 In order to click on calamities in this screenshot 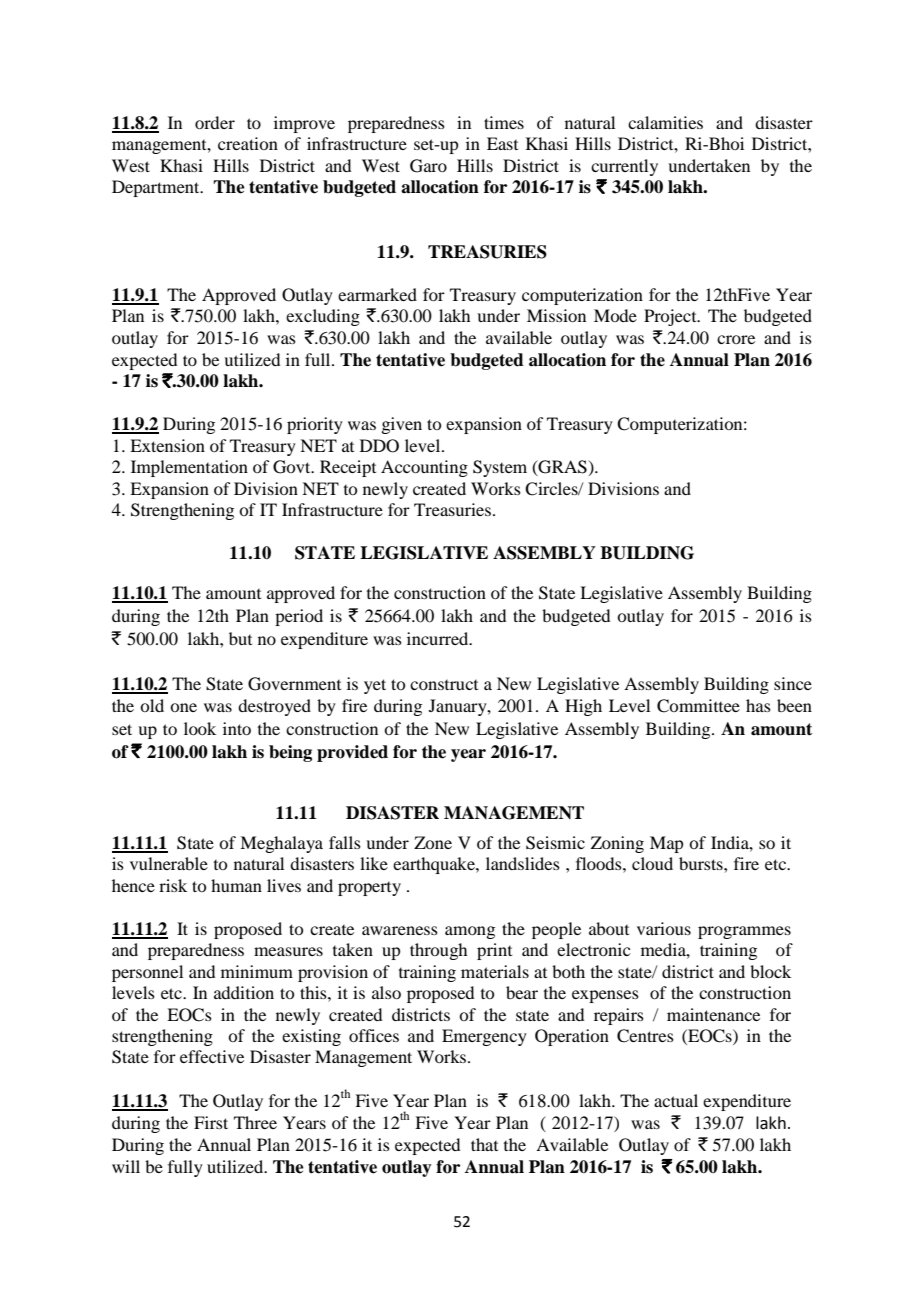, I will do `click(665, 122)`.
